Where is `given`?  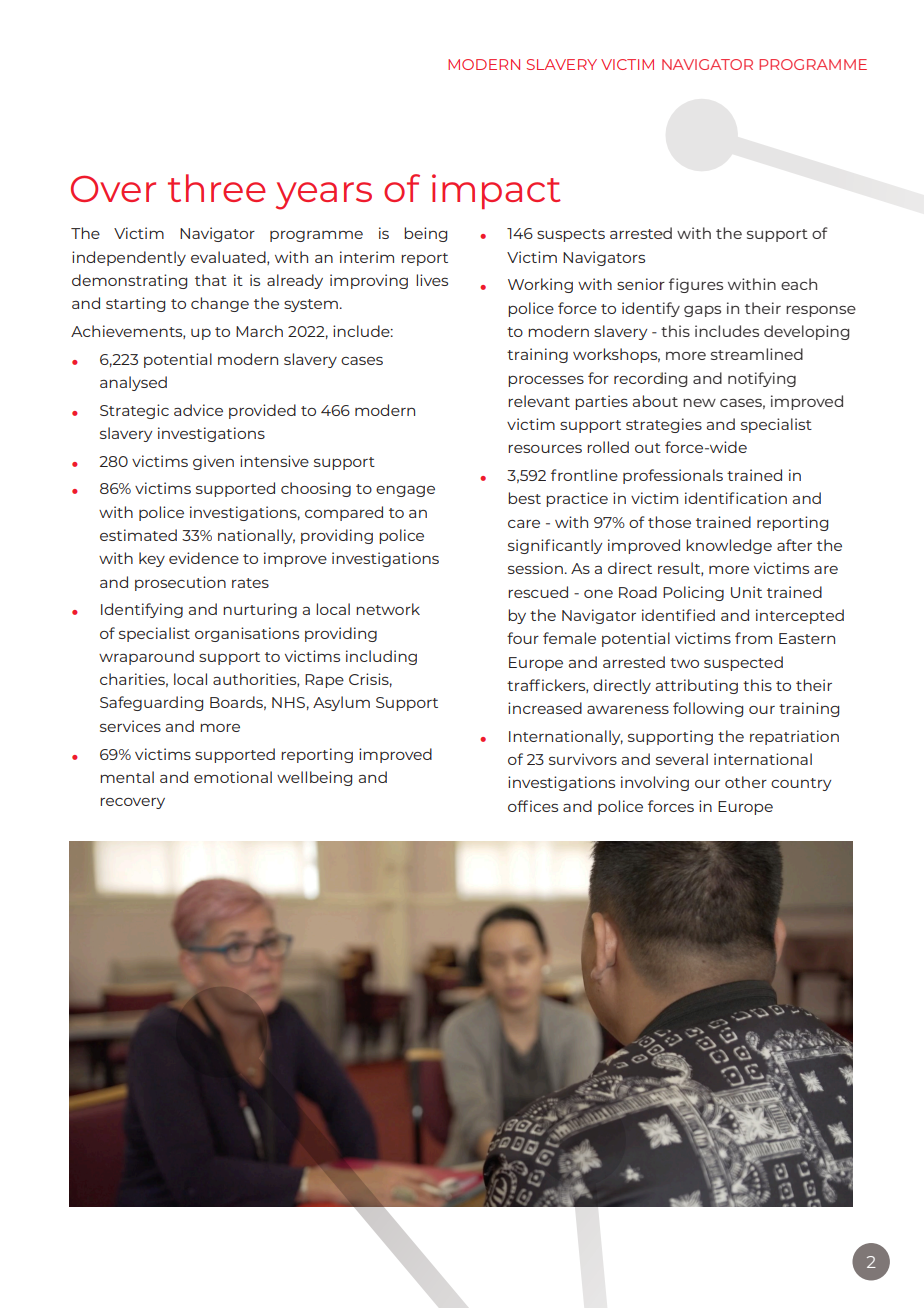
given is located at coordinates (213, 462).
